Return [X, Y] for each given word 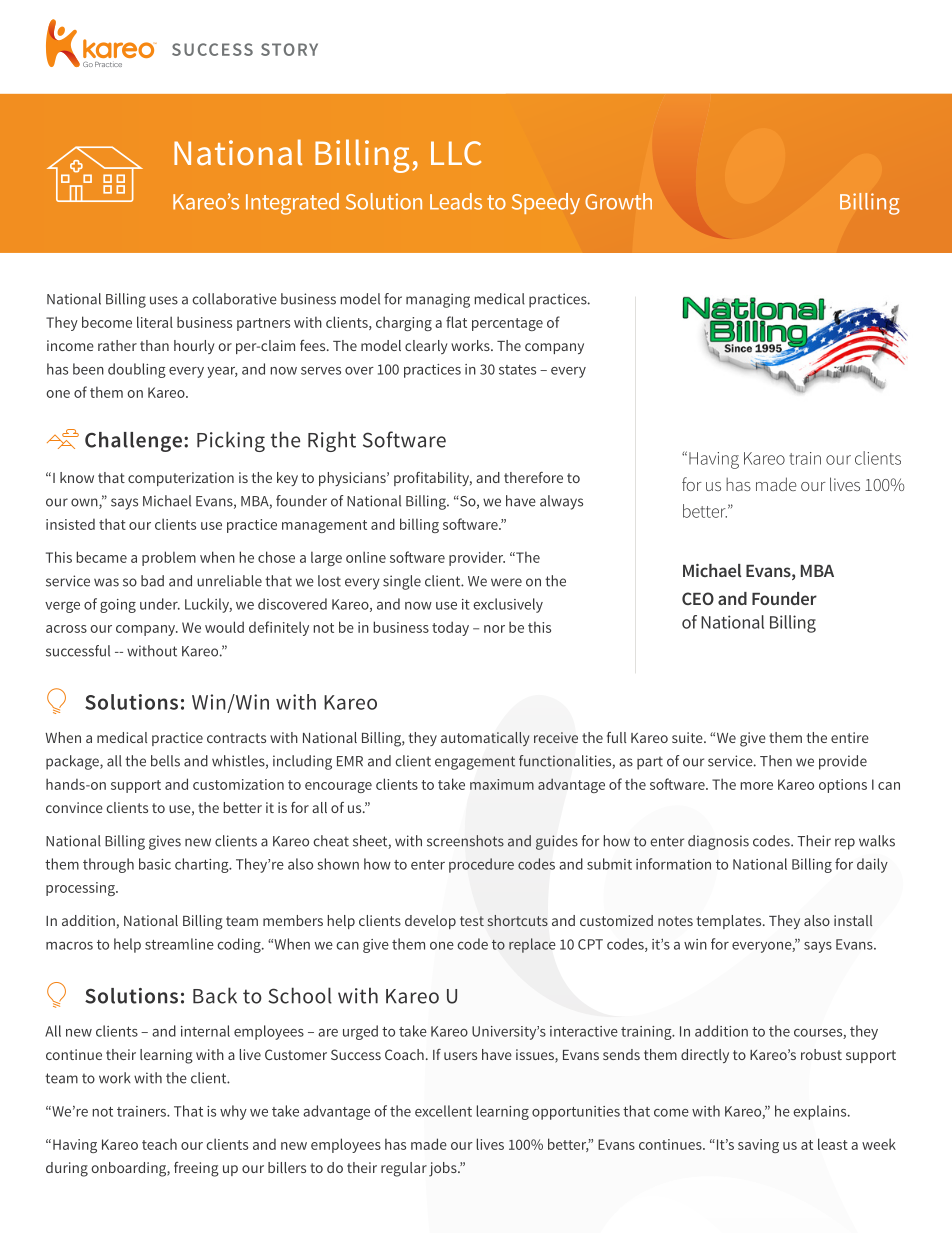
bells [165, 761]
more [757, 786]
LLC [456, 153]
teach [159, 1144]
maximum [502, 784]
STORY [289, 49]
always [561, 502]
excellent [443, 1111]
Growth [618, 201]
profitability [433, 479]
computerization [181, 479]
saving [758, 1146]
